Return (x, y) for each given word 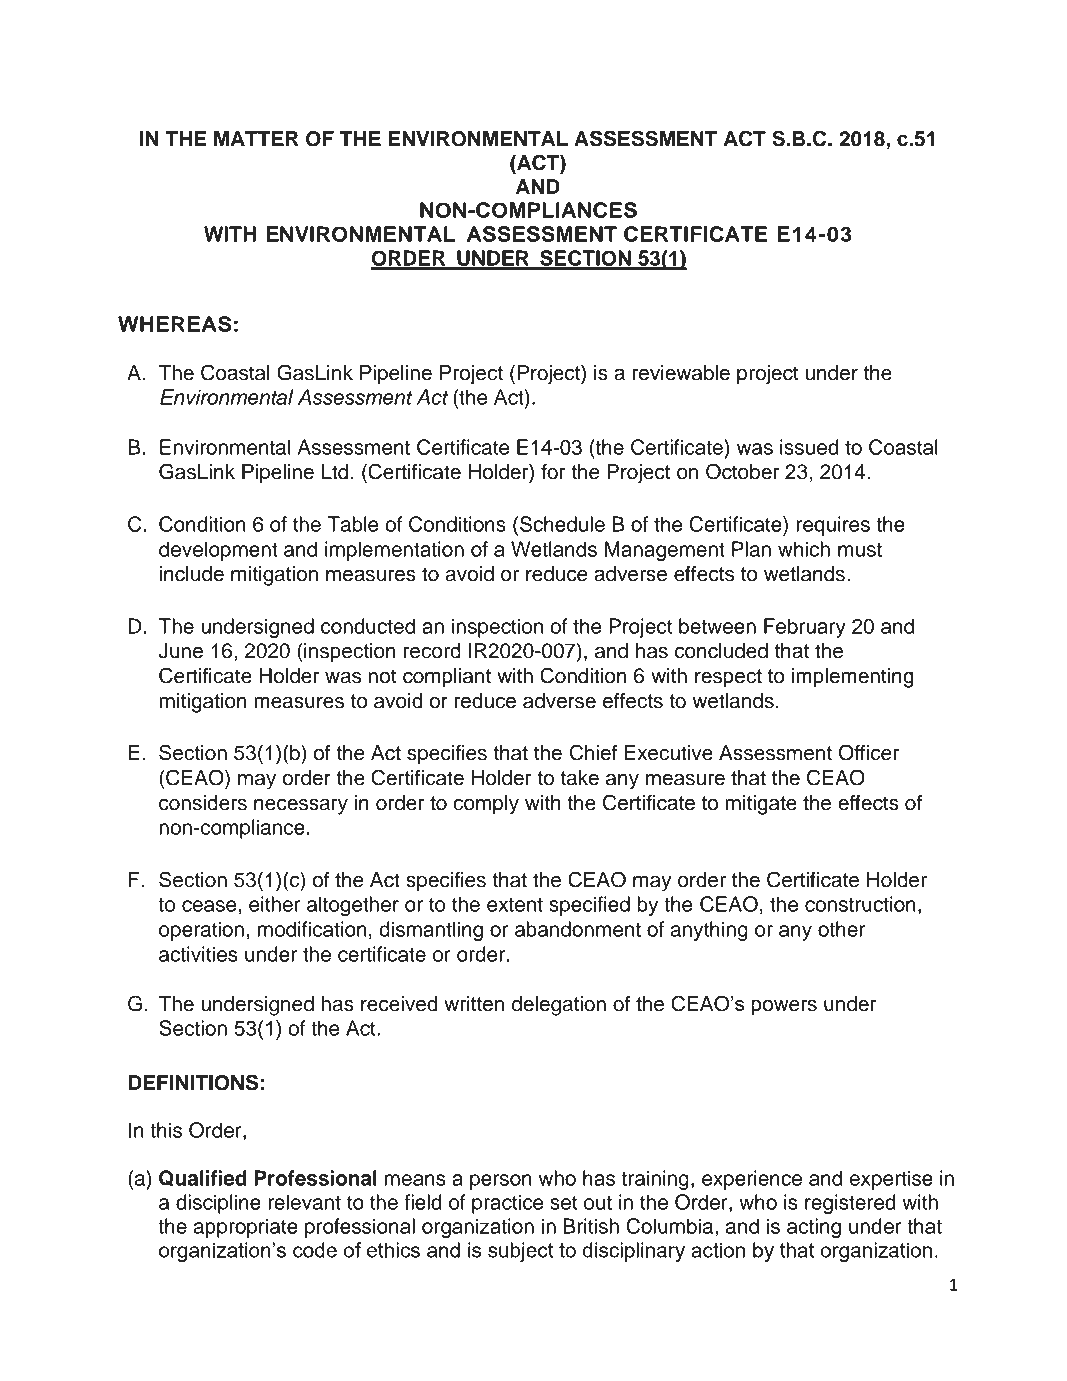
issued (809, 447)
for (553, 472)
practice (507, 1204)
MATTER (256, 138)
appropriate (245, 1228)
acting (814, 1228)
